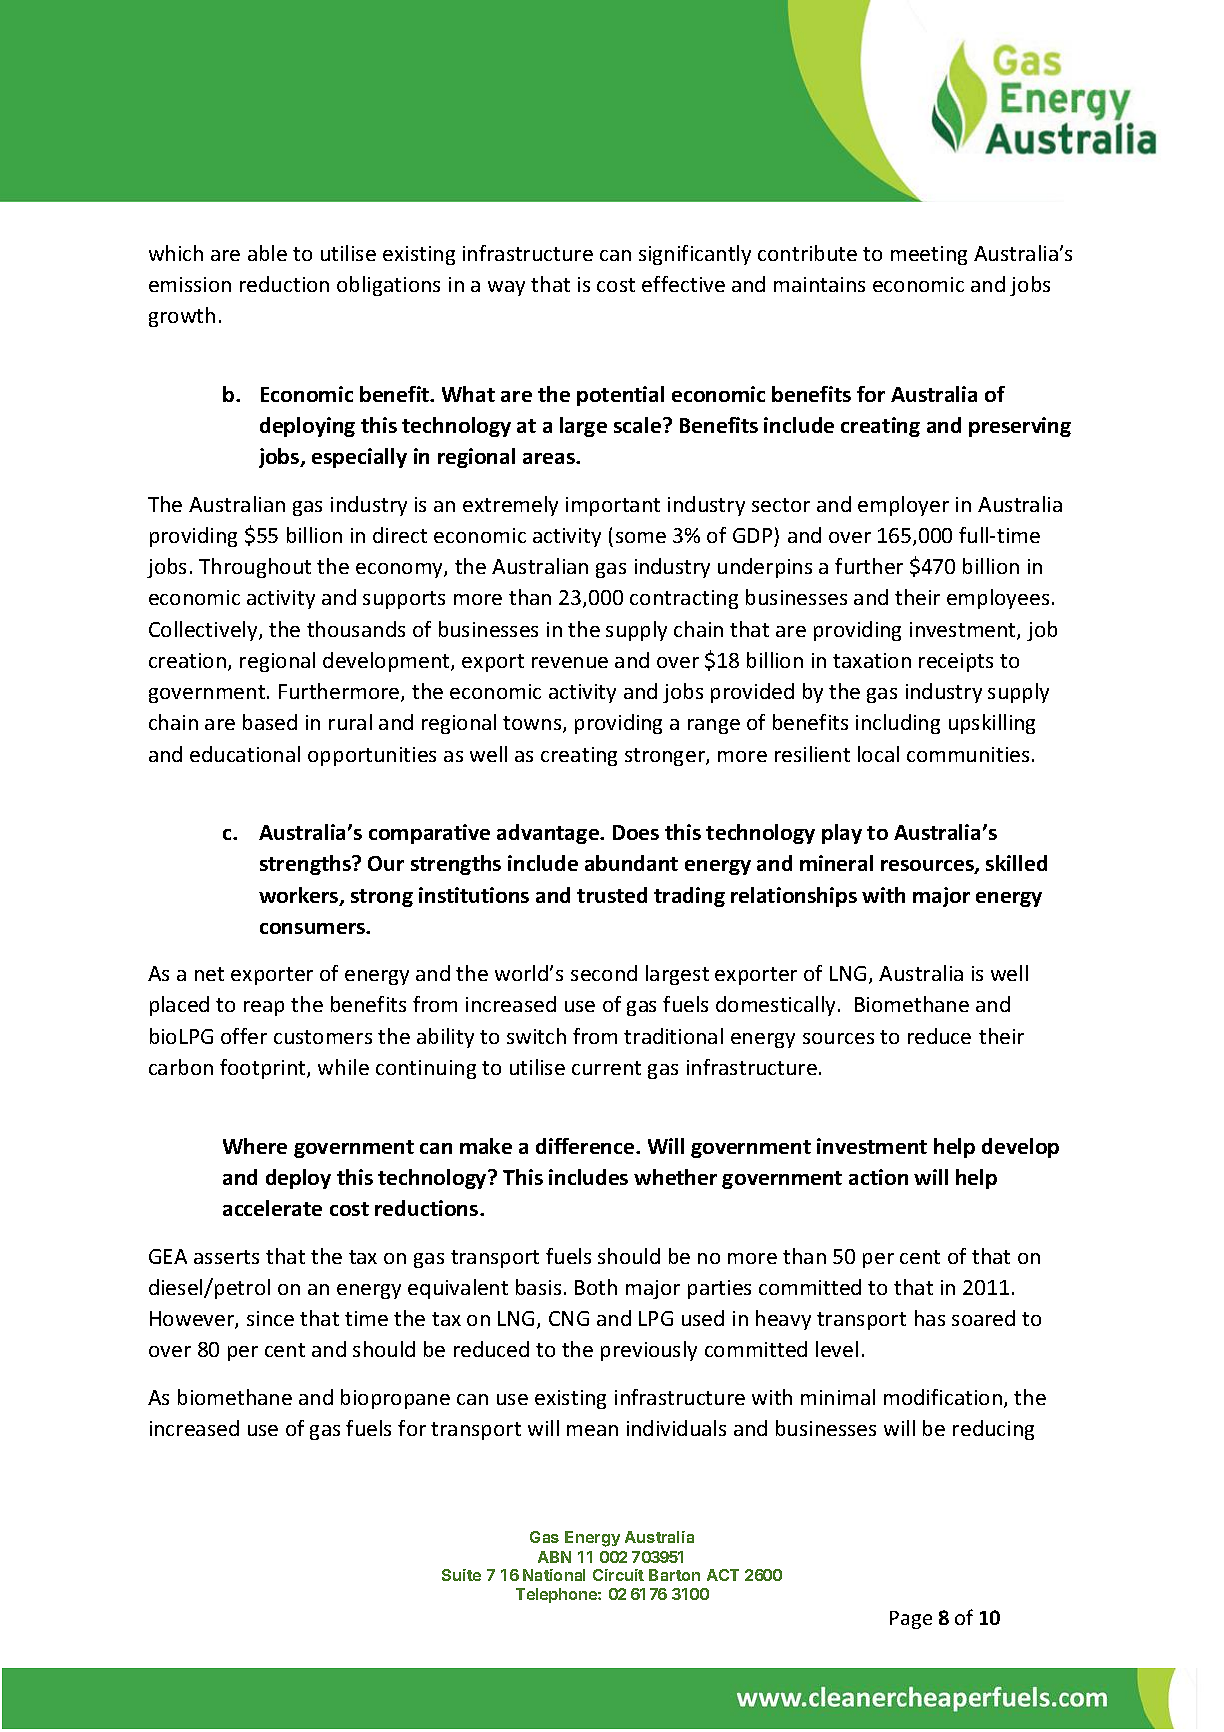 This screenshot has height=1732, width=1224. Describe the element at coordinates (255, 1146) in the screenshot. I see `Where` at that location.
